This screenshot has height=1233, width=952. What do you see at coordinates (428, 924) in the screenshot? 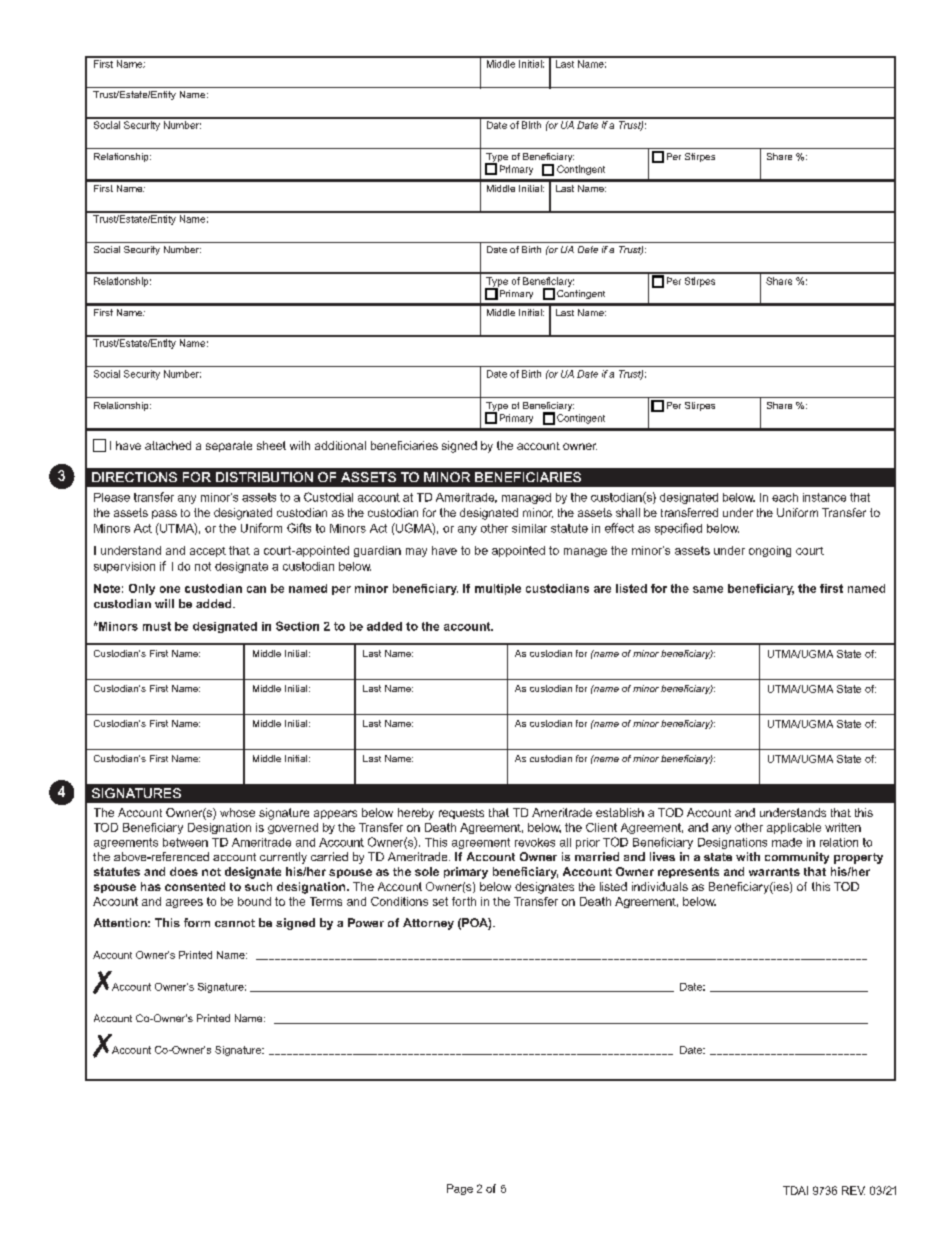
I see `Attorney` at bounding box center [428, 924].
